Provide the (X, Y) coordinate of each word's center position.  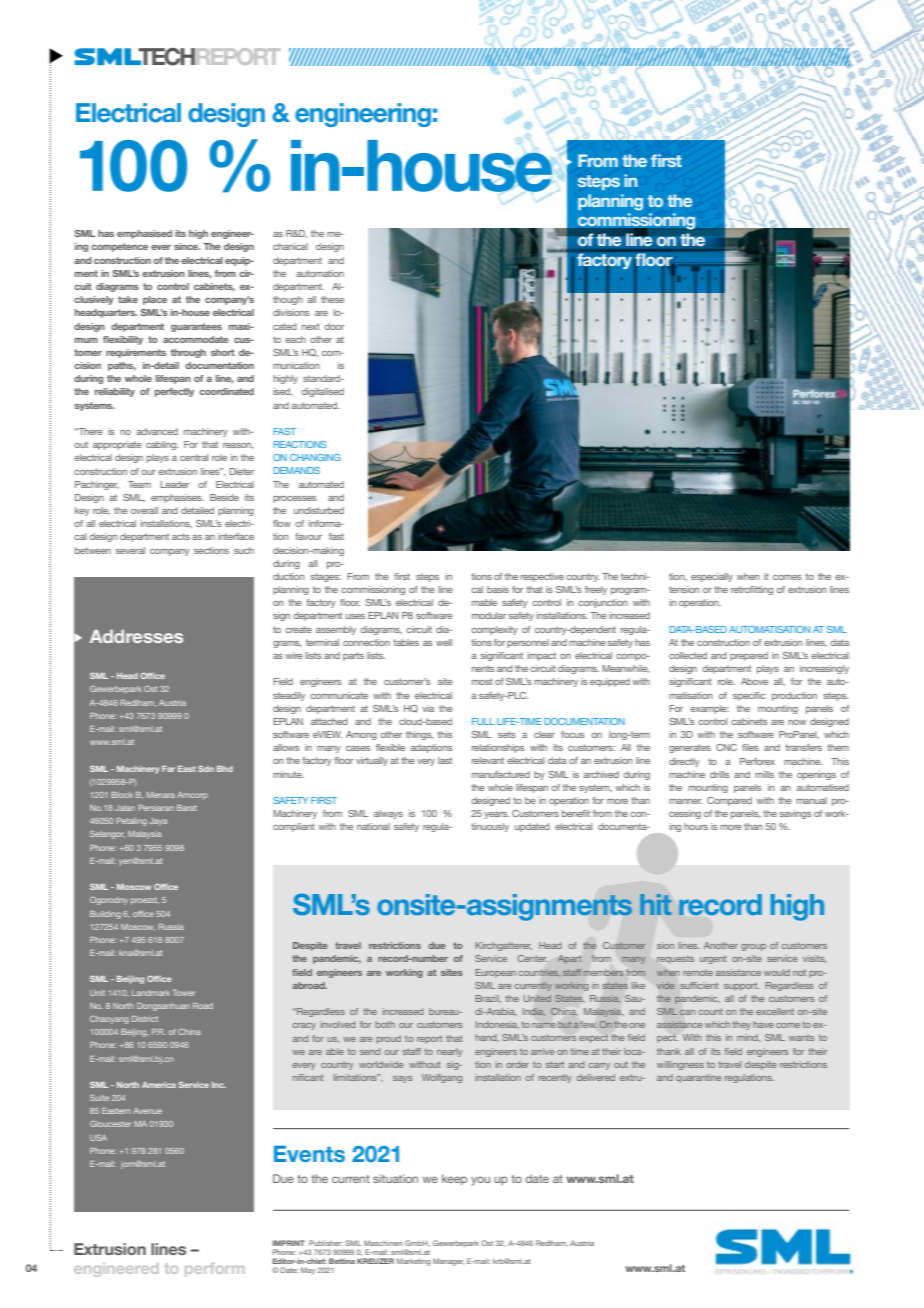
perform (214, 1270)
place (155, 300)
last (445, 760)
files (750, 747)
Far (168, 769)
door (334, 326)
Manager (448, 1262)
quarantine (698, 1078)
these (332, 299)
